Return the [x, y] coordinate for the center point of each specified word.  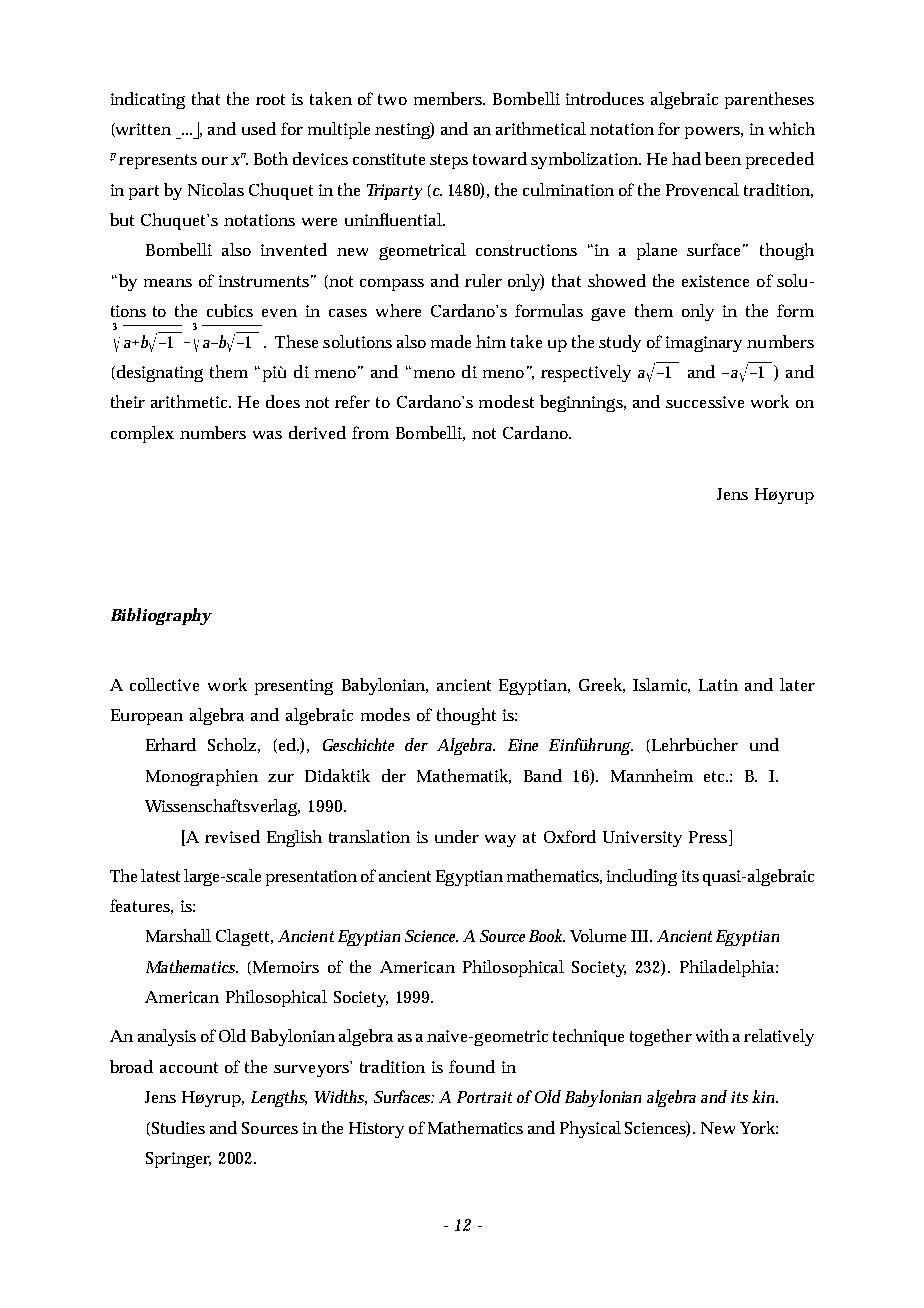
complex [142, 434]
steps [449, 161]
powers [712, 133]
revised [232, 836]
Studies [177, 1128]
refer [352, 401]
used [259, 128]
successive [705, 402]
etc [714, 776]
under [457, 836]
